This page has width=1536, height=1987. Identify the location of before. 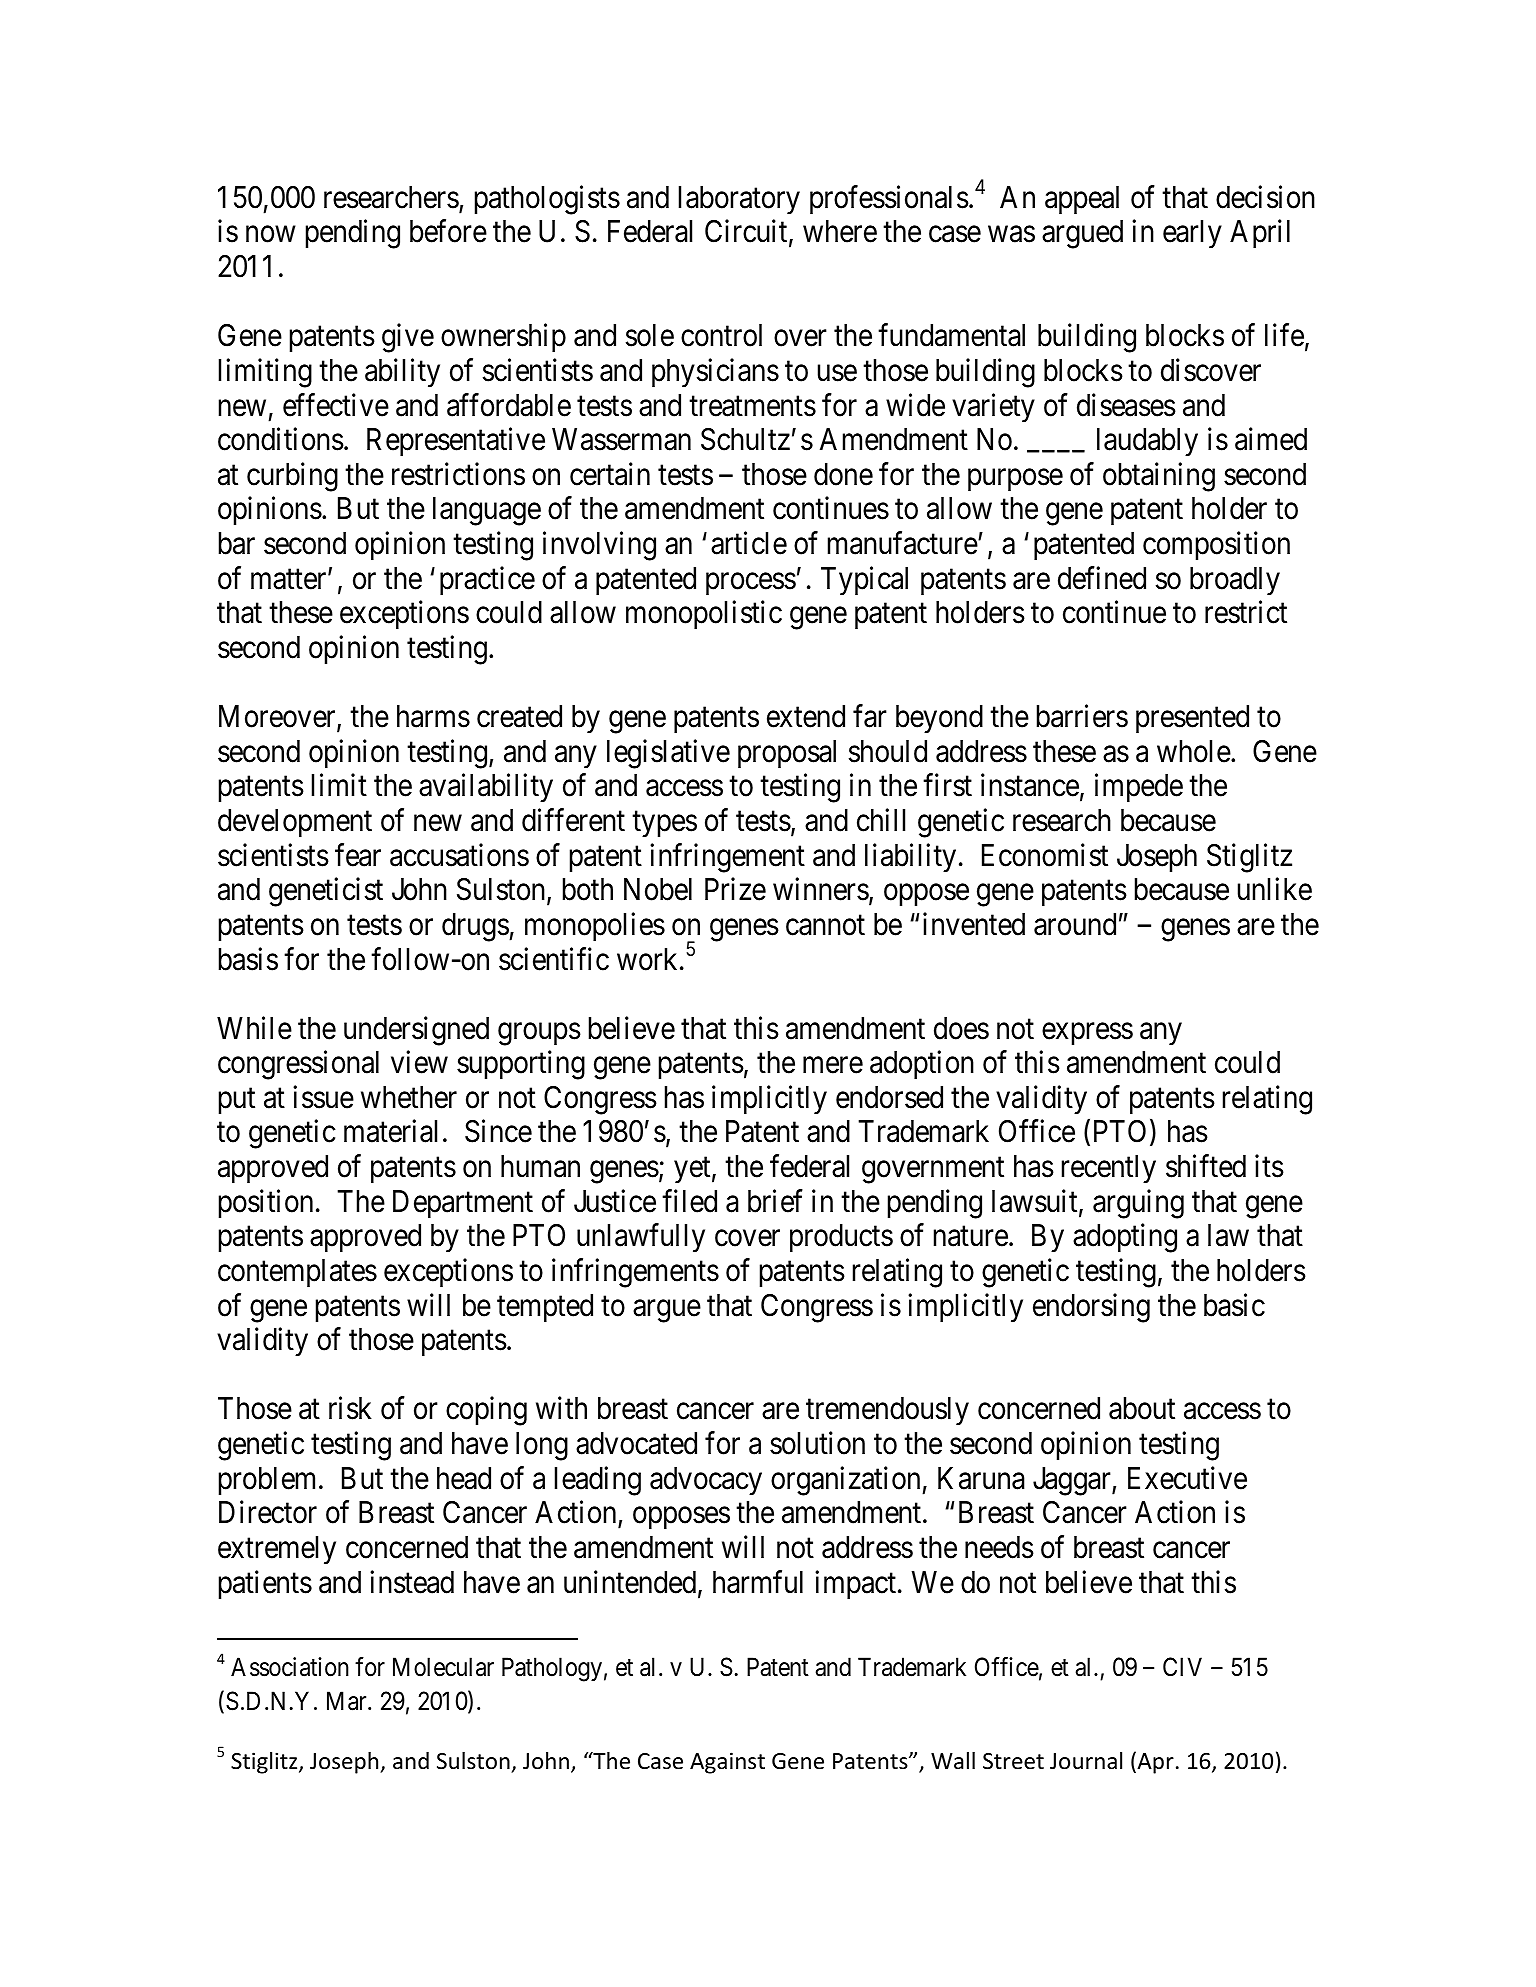
(448, 231).
